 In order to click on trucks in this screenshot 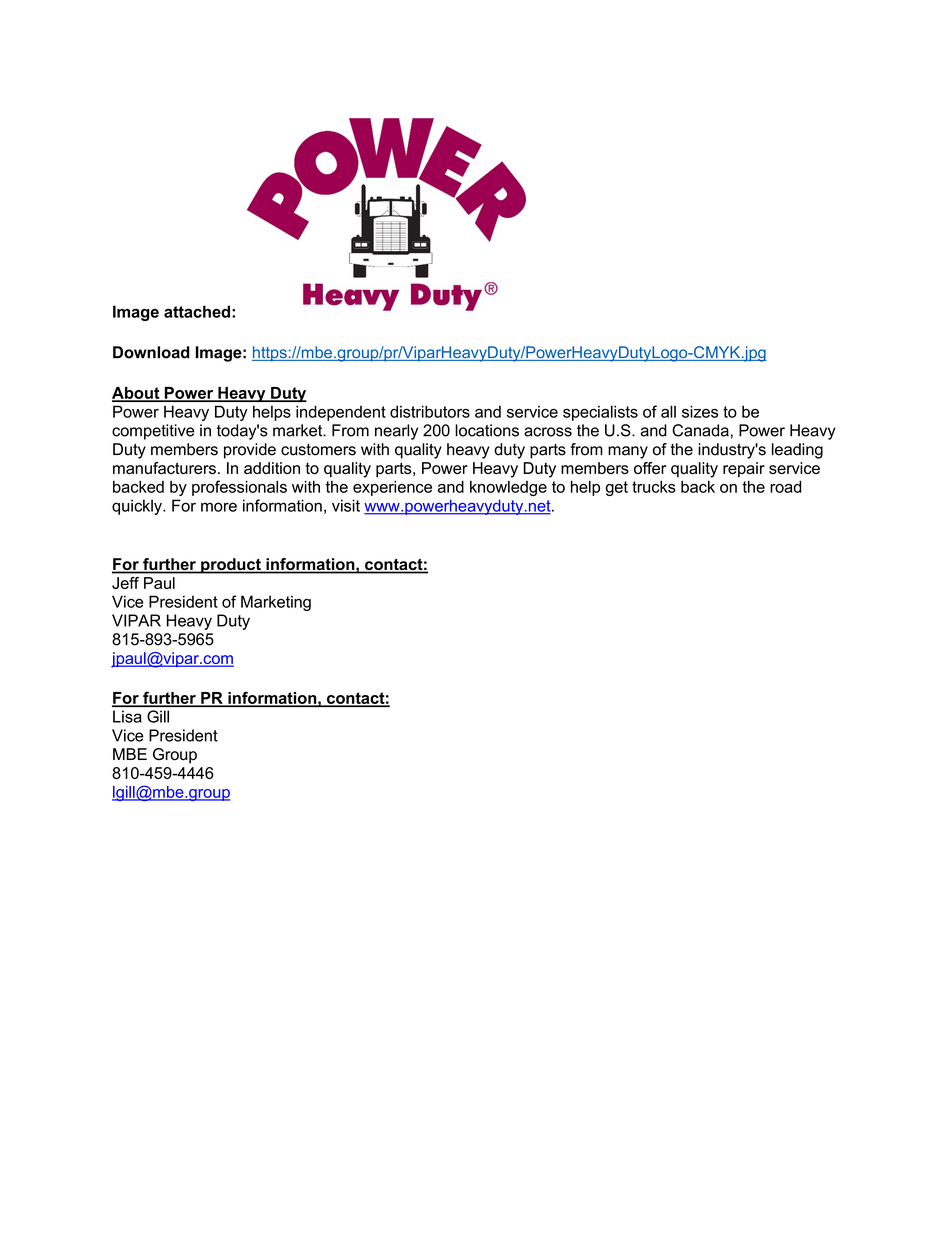, I will do `click(654, 487)`.
